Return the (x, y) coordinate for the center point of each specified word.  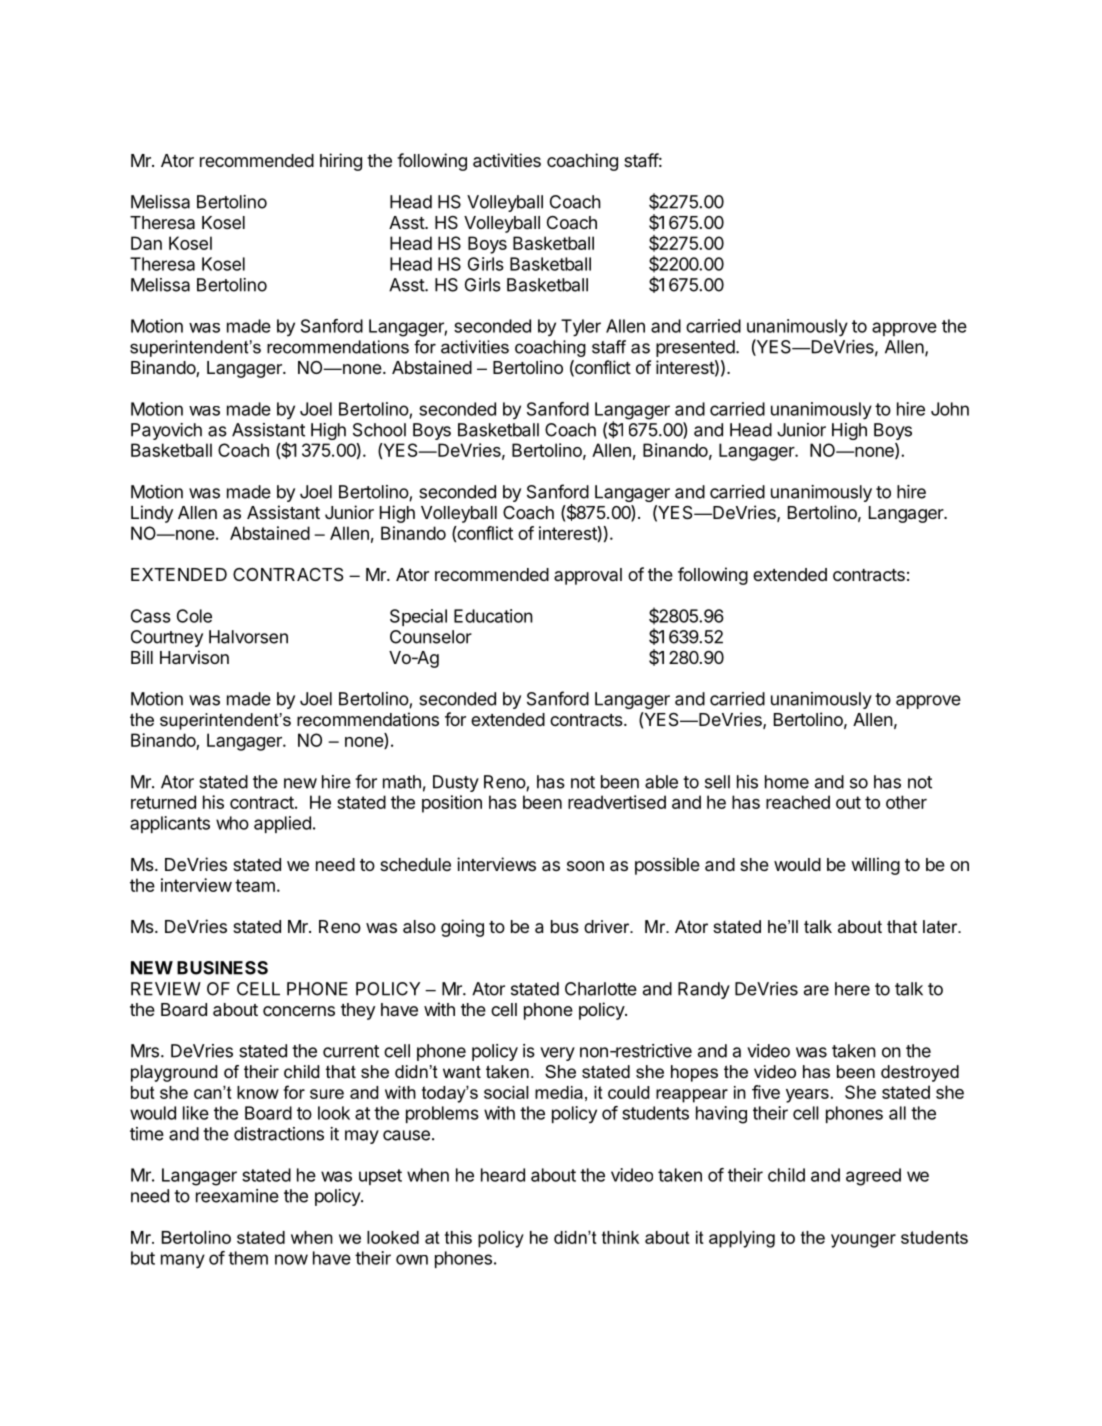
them (248, 1258)
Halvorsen (248, 637)
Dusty (456, 783)
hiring (341, 162)
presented (695, 348)
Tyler (581, 328)
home (787, 782)
